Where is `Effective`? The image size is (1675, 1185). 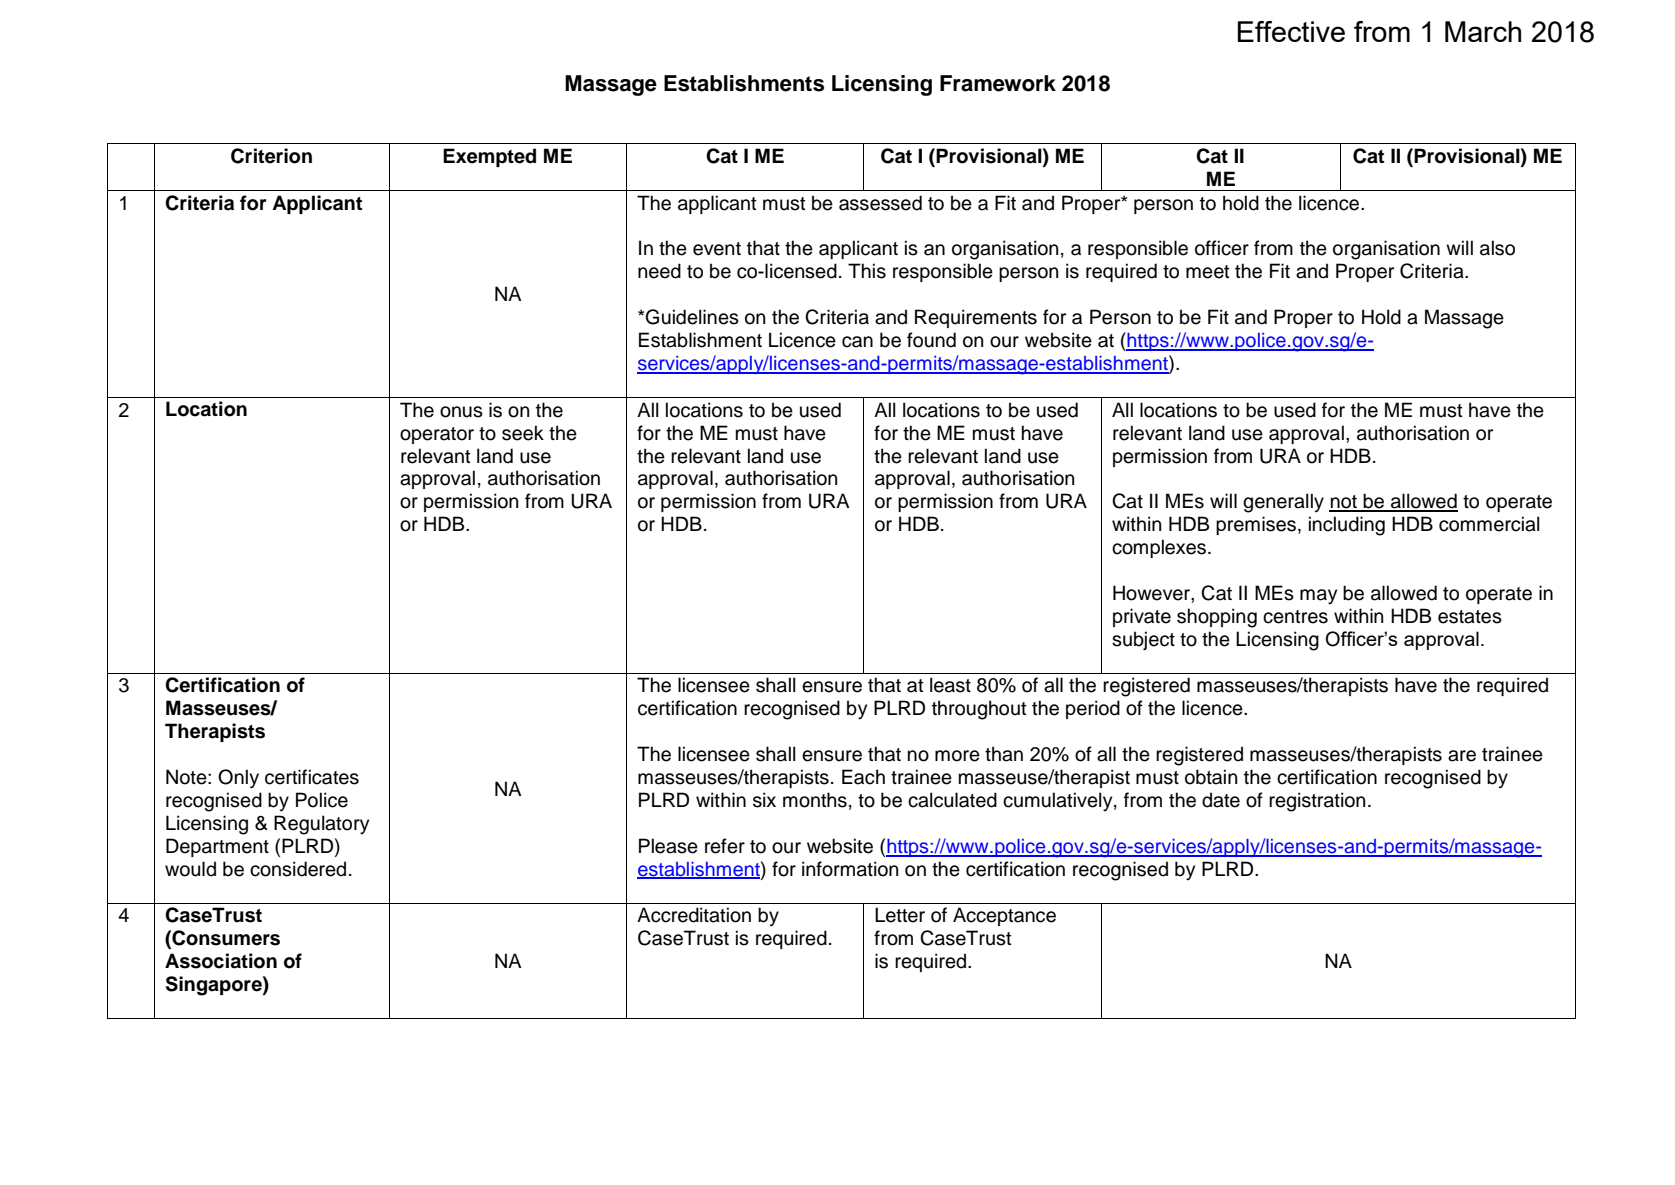
Effective is located at coordinates (1291, 31).
